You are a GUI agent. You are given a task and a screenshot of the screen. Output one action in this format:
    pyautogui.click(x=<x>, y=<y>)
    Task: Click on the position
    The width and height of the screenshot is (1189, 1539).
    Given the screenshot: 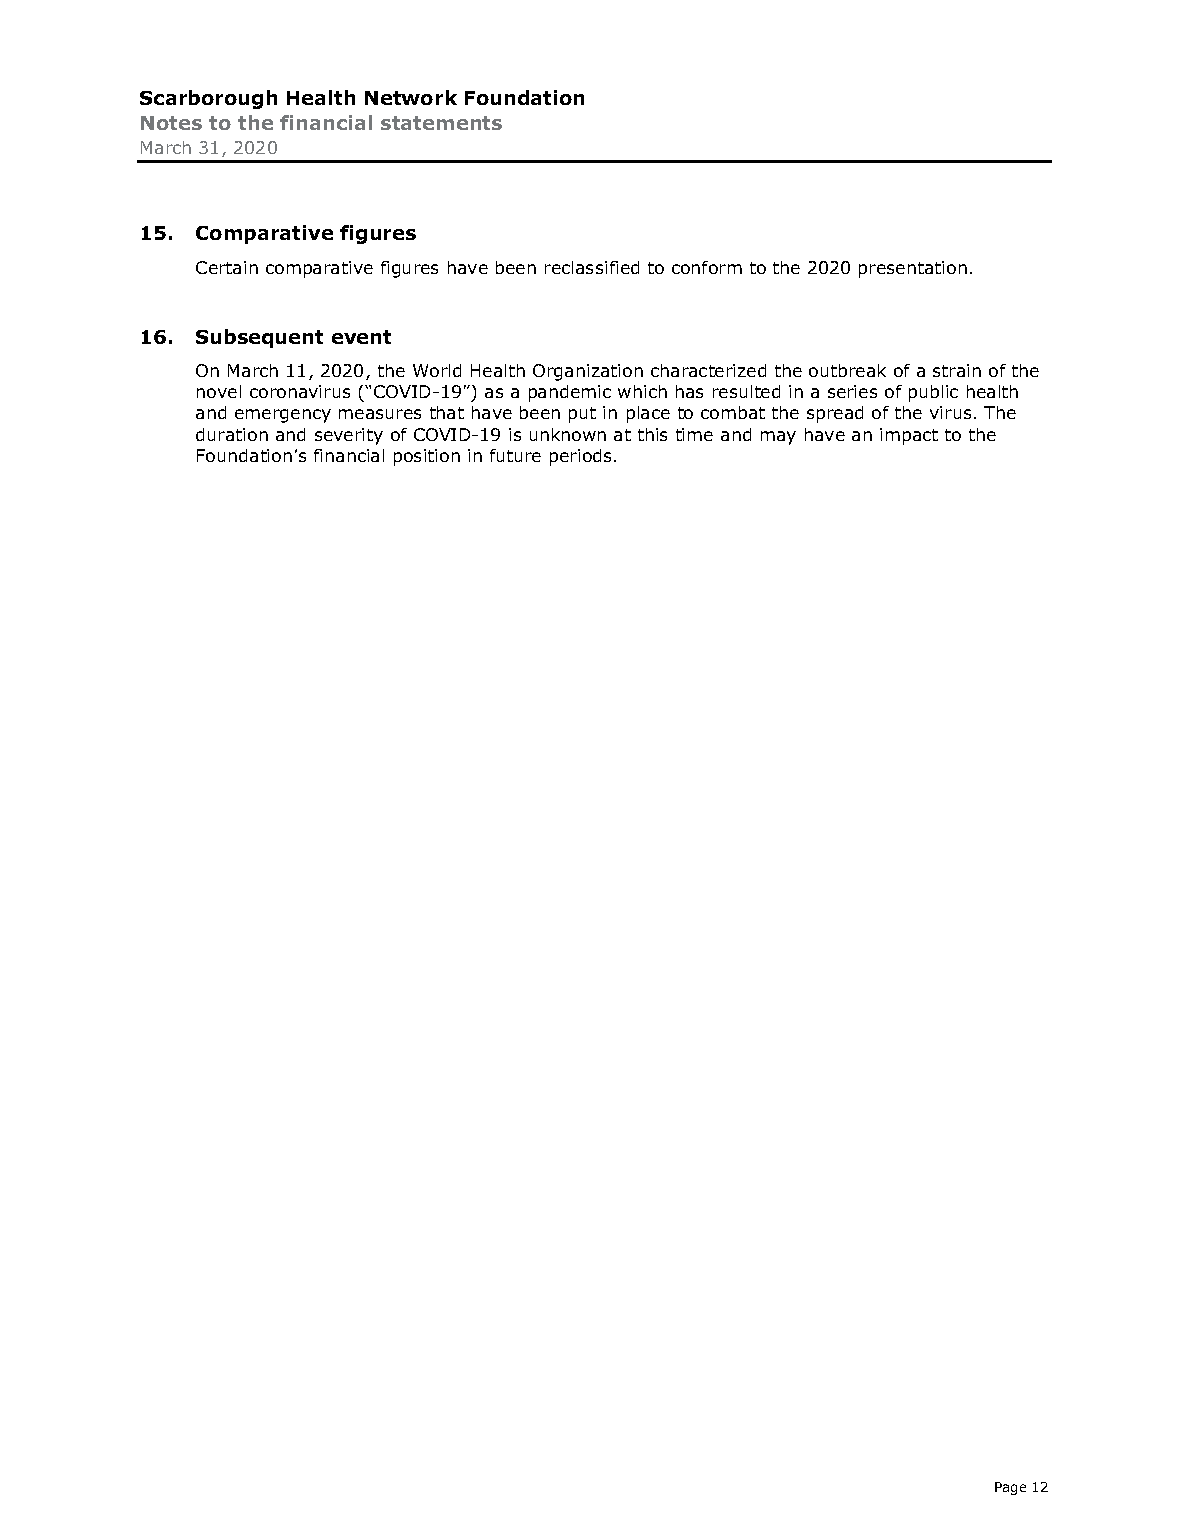 What is the action you would take?
    pyautogui.click(x=427, y=457)
